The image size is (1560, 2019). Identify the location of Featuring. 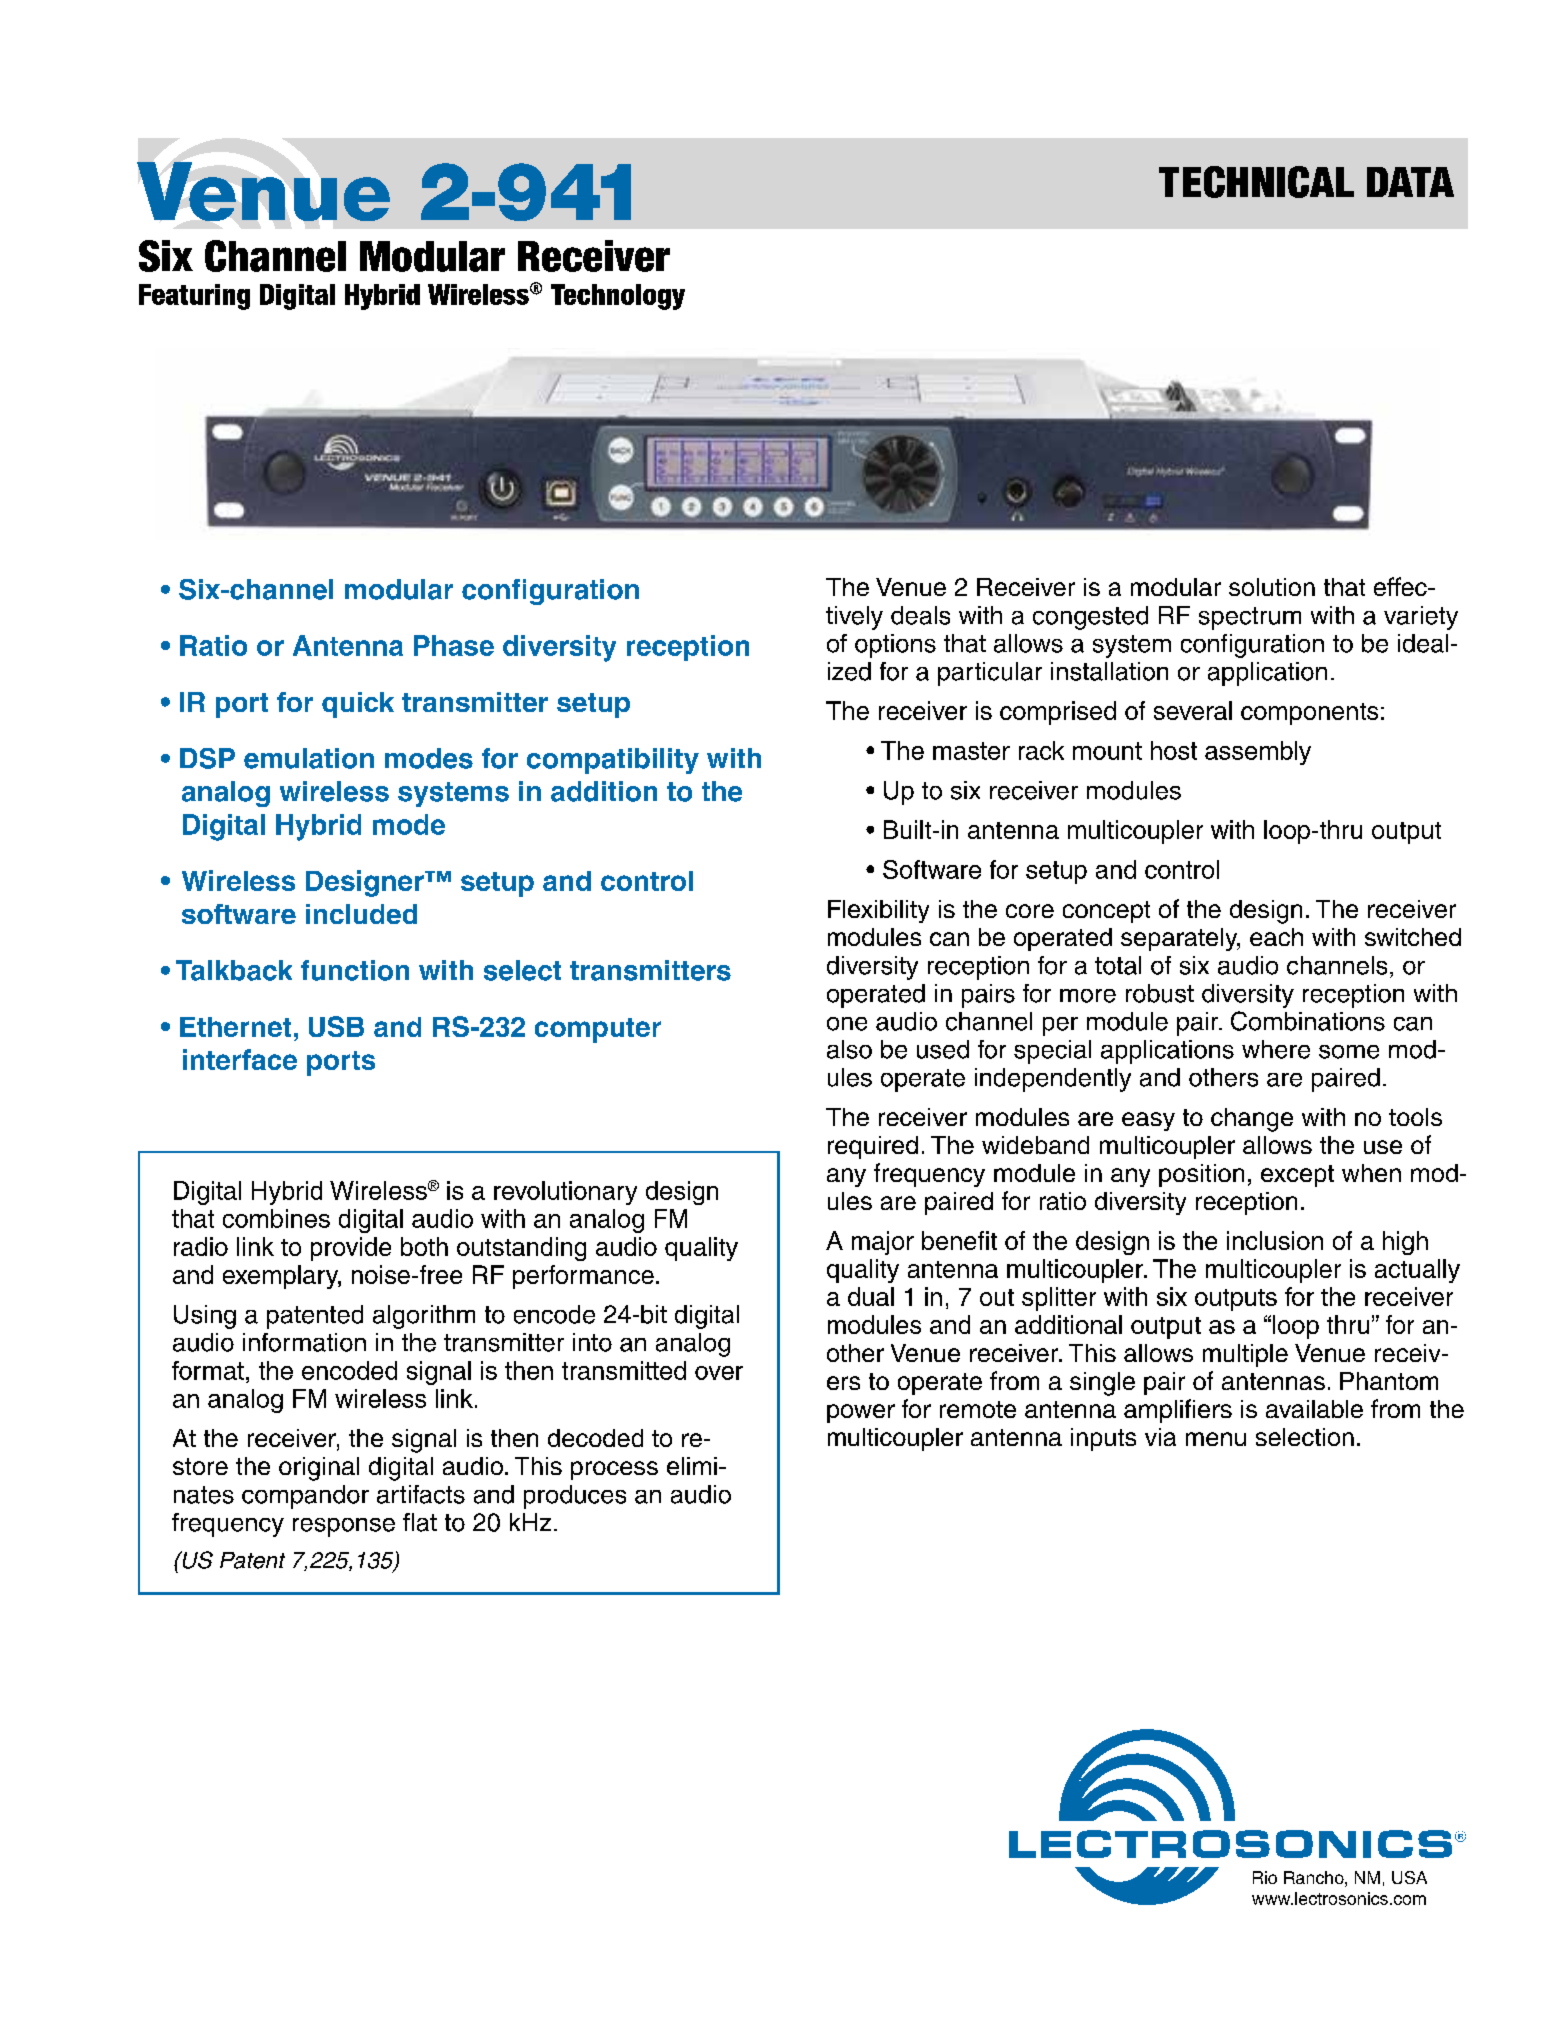
(194, 297).
